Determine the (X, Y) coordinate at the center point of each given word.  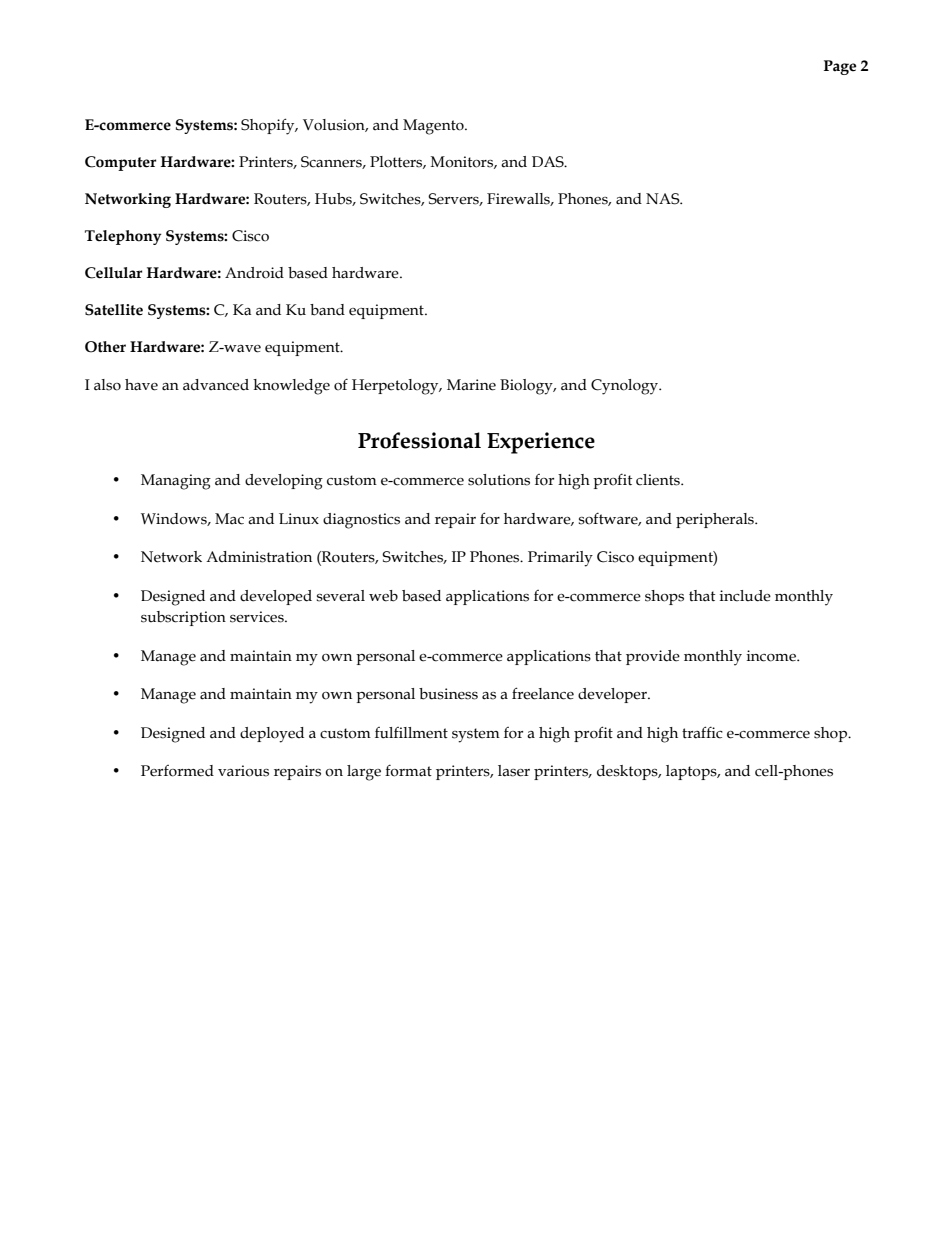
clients (659, 480)
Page (840, 67)
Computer (120, 163)
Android (254, 273)
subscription (183, 618)
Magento (434, 127)
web (383, 596)
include (745, 596)
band (327, 310)
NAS (664, 199)
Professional (419, 440)
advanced (216, 385)
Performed (177, 771)
